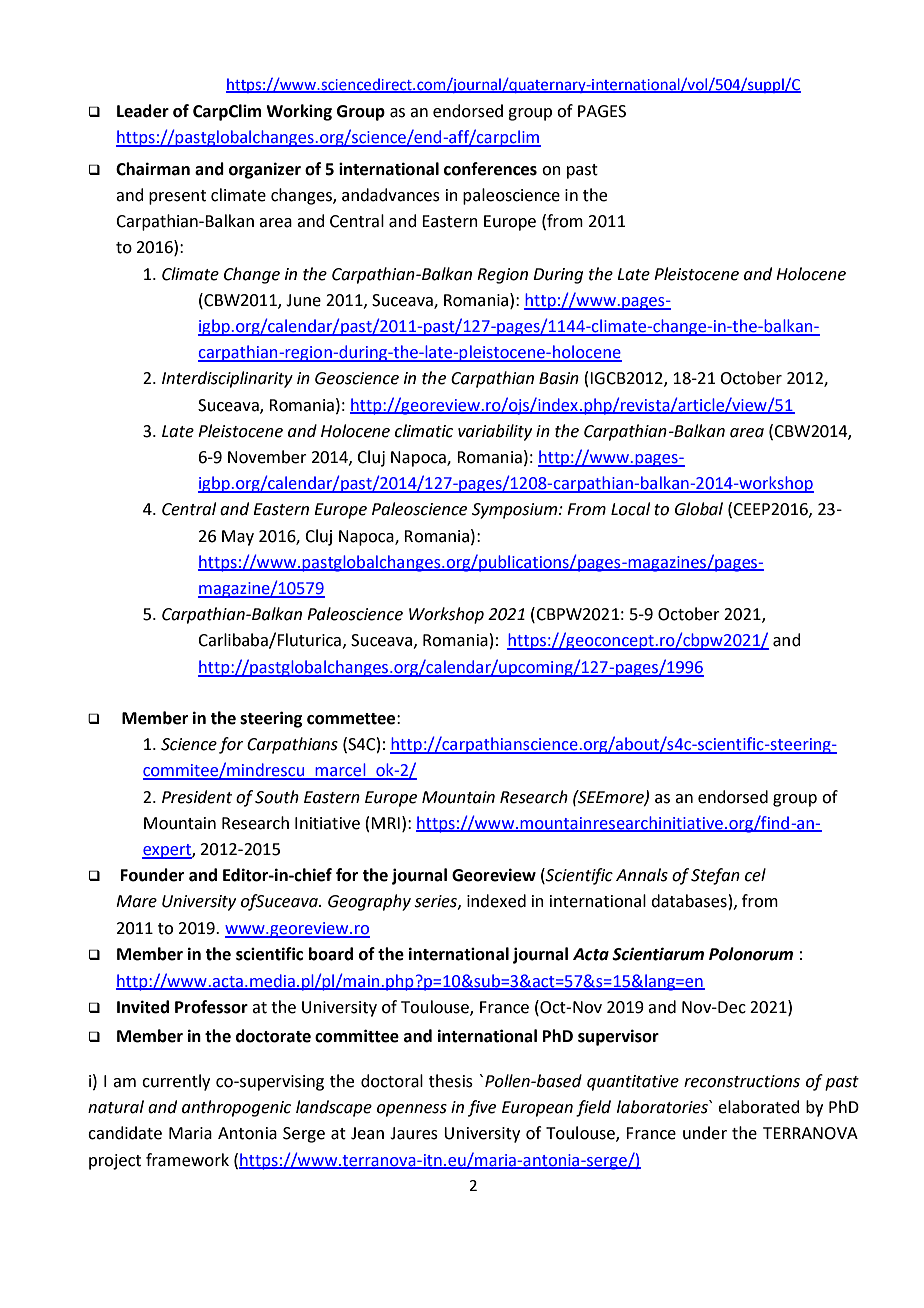 The image size is (924, 1308). Describe the element at coordinates (630, 509) in the image. I see `Local` at that location.
